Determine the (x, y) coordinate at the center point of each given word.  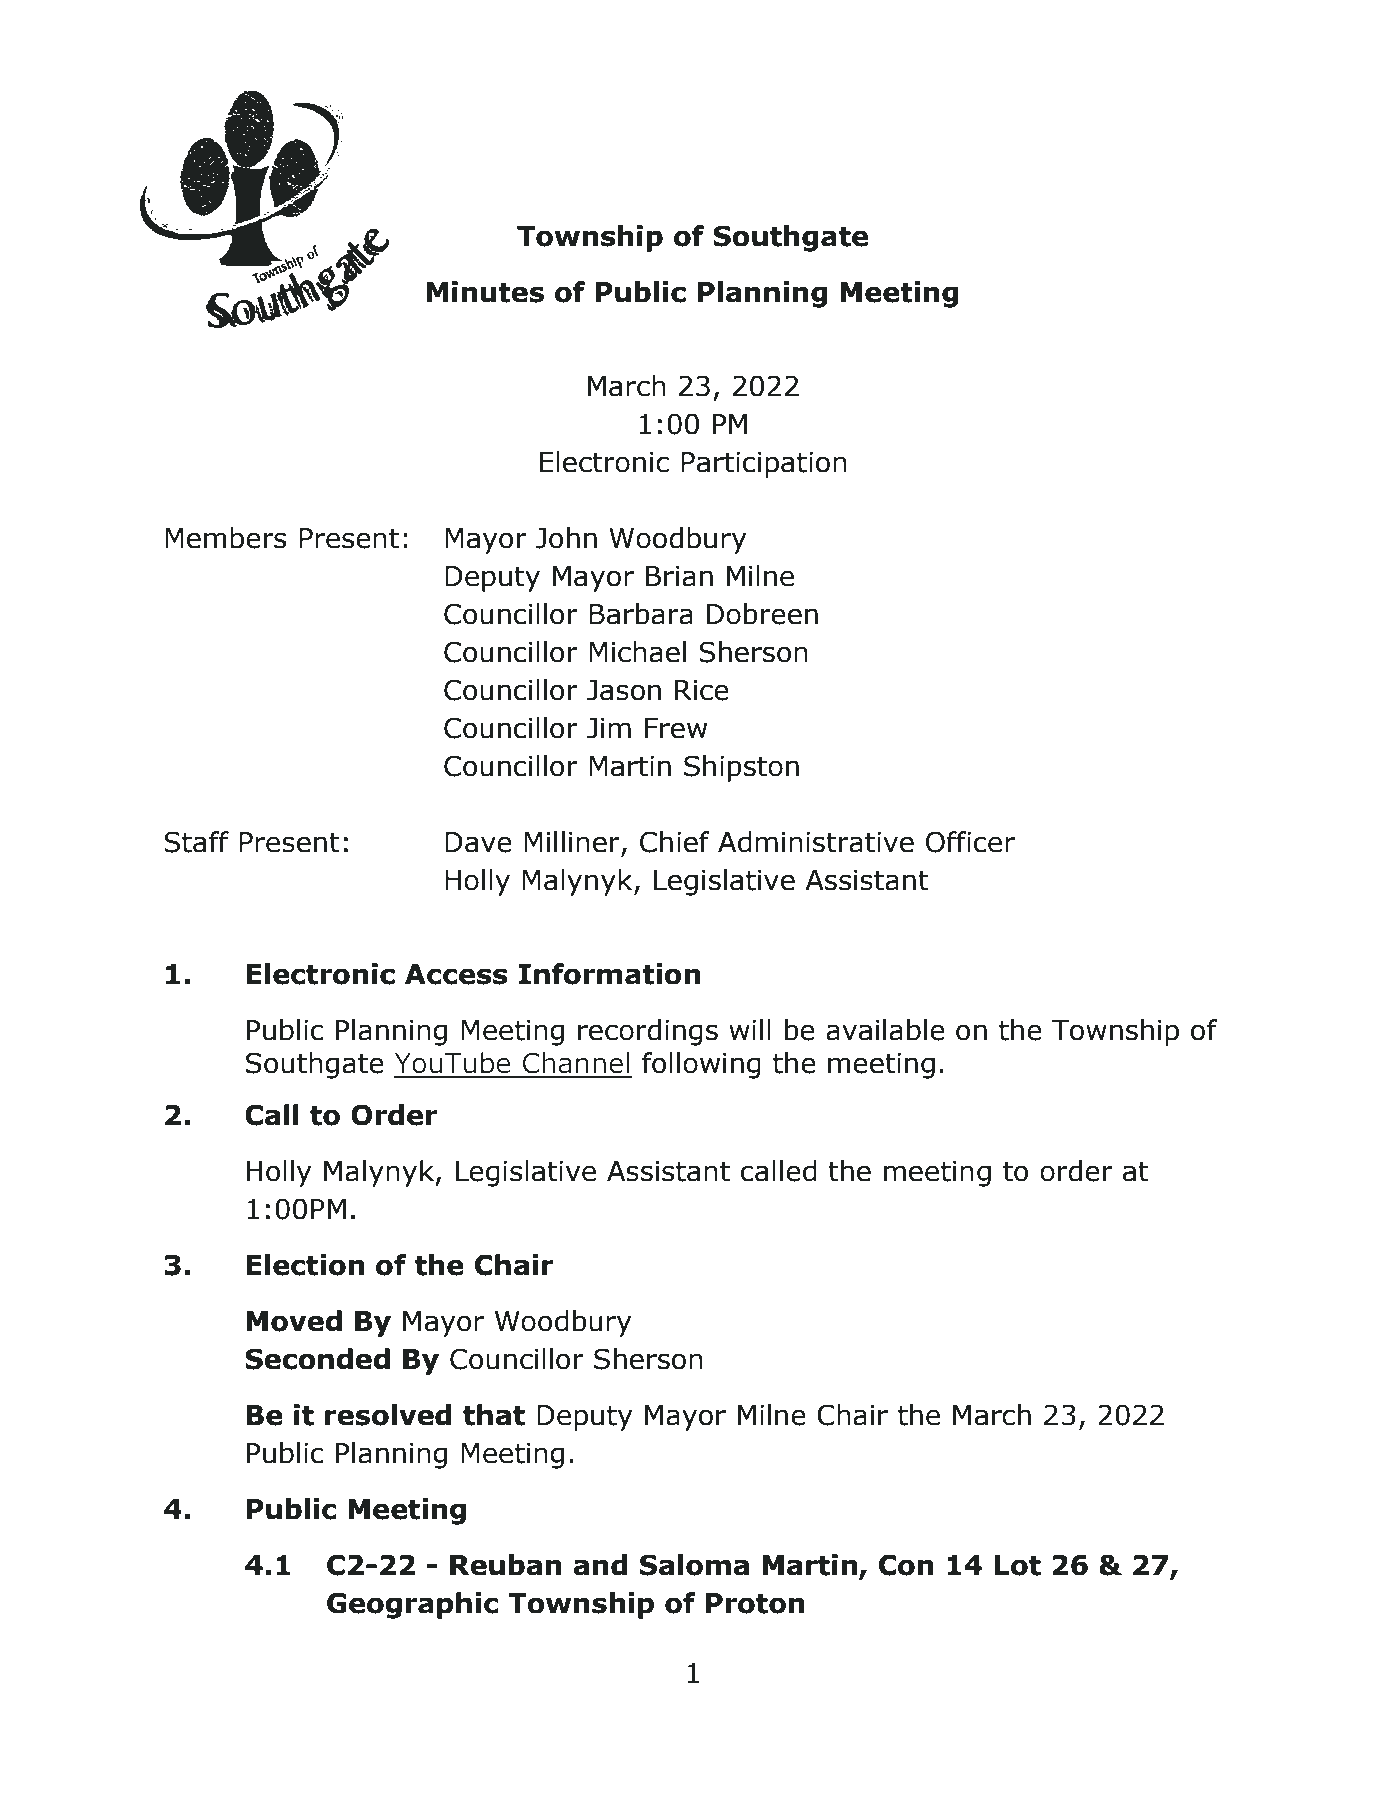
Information (609, 974)
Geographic (413, 1605)
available (885, 1030)
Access (456, 974)
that (494, 1415)
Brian (679, 576)
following (701, 1065)
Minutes (485, 292)
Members (225, 538)
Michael (637, 652)
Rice (702, 690)
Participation (764, 465)
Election (305, 1265)
